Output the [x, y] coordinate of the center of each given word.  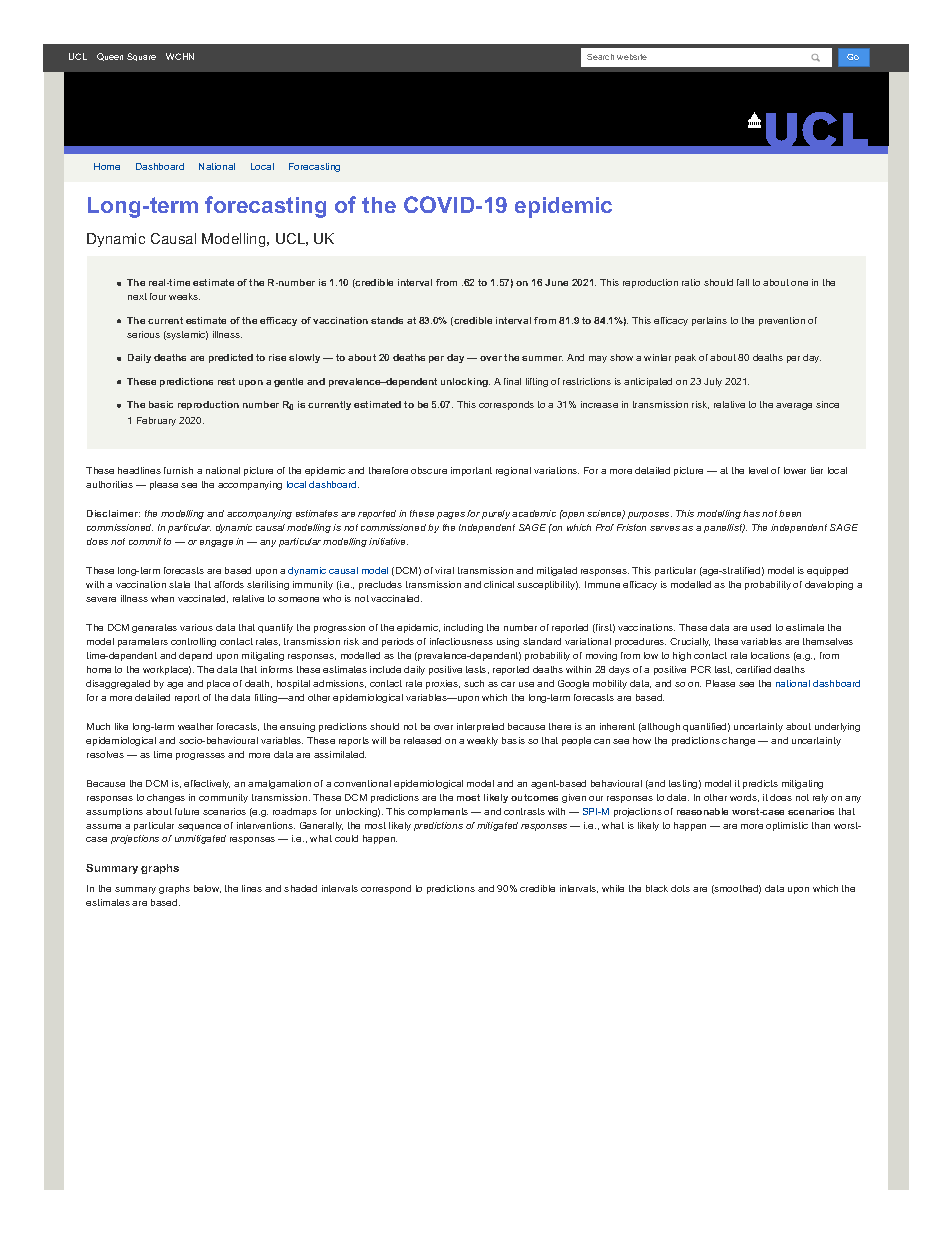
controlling [193, 642]
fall [743, 282]
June [556, 282]
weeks [184, 296]
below [207, 889]
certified [753, 669]
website [632, 57]
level [758, 470]
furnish [178, 470]
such [474, 683]
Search [600, 57]
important [471, 471]
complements [438, 812]
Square [141, 57]
